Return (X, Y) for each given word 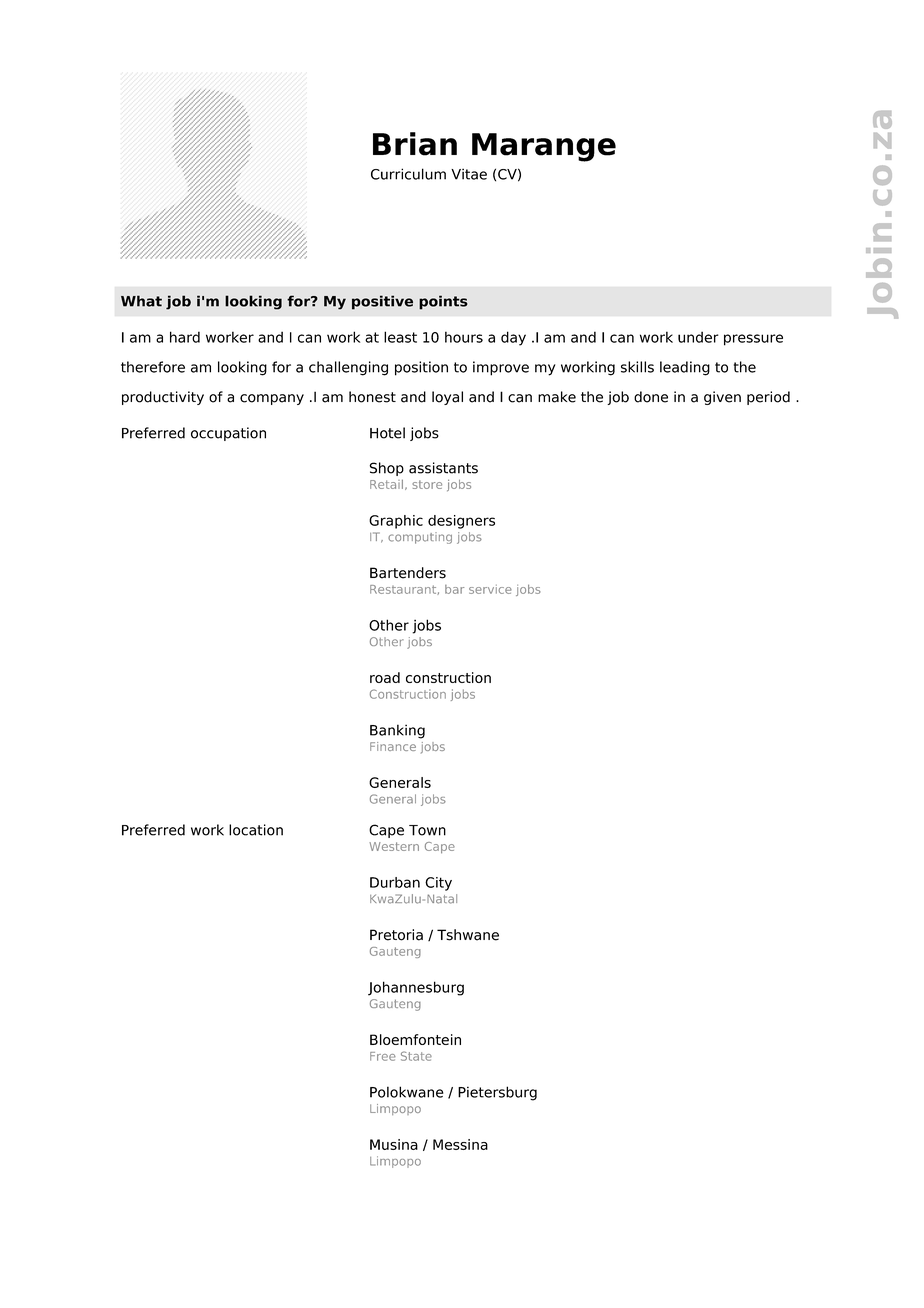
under (698, 337)
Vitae (469, 174)
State (416, 1056)
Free (383, 1056)
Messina (460, 1144)
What (141, 301)
